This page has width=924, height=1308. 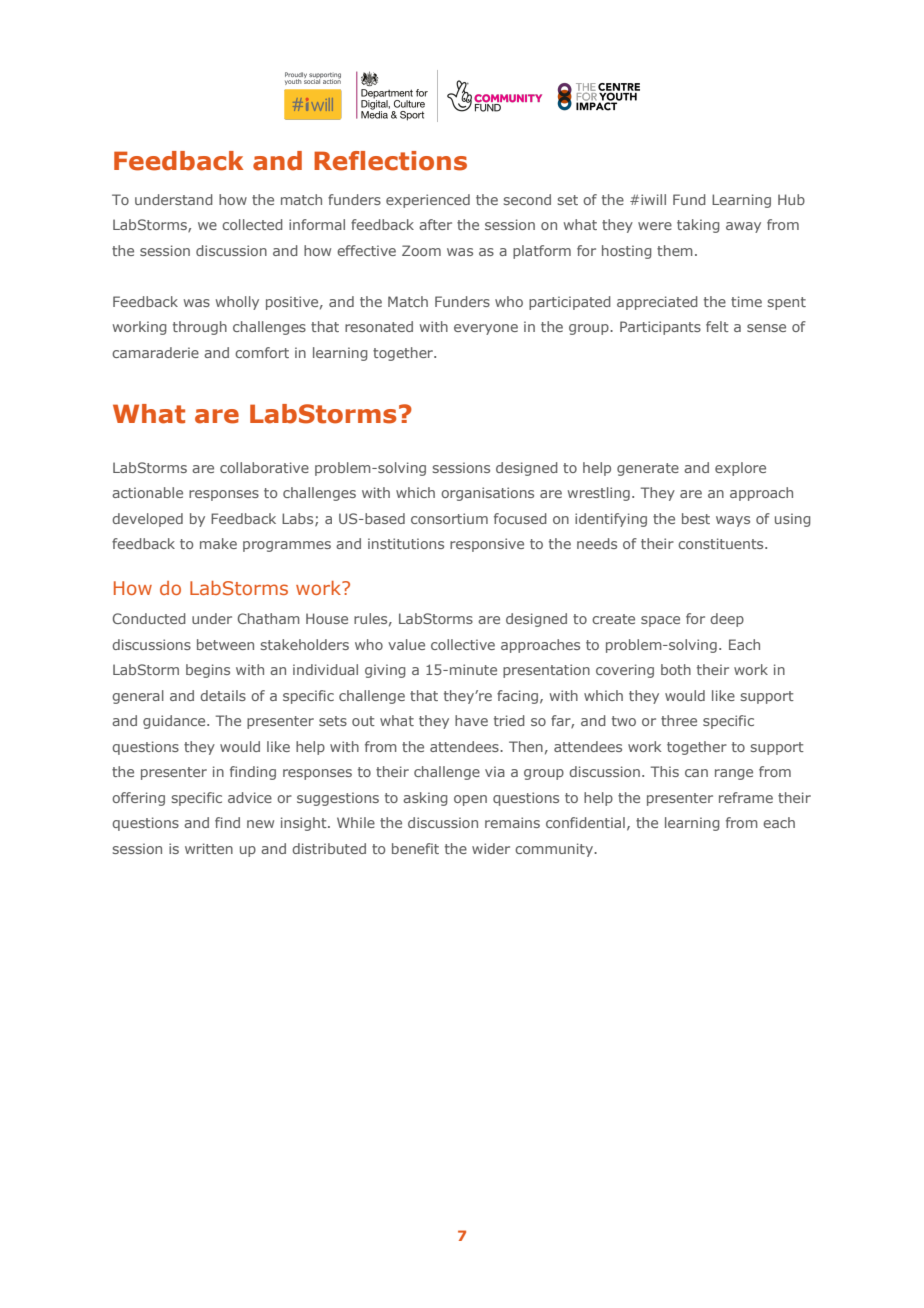 I want to click on collected, so click(x=252, y=224).
